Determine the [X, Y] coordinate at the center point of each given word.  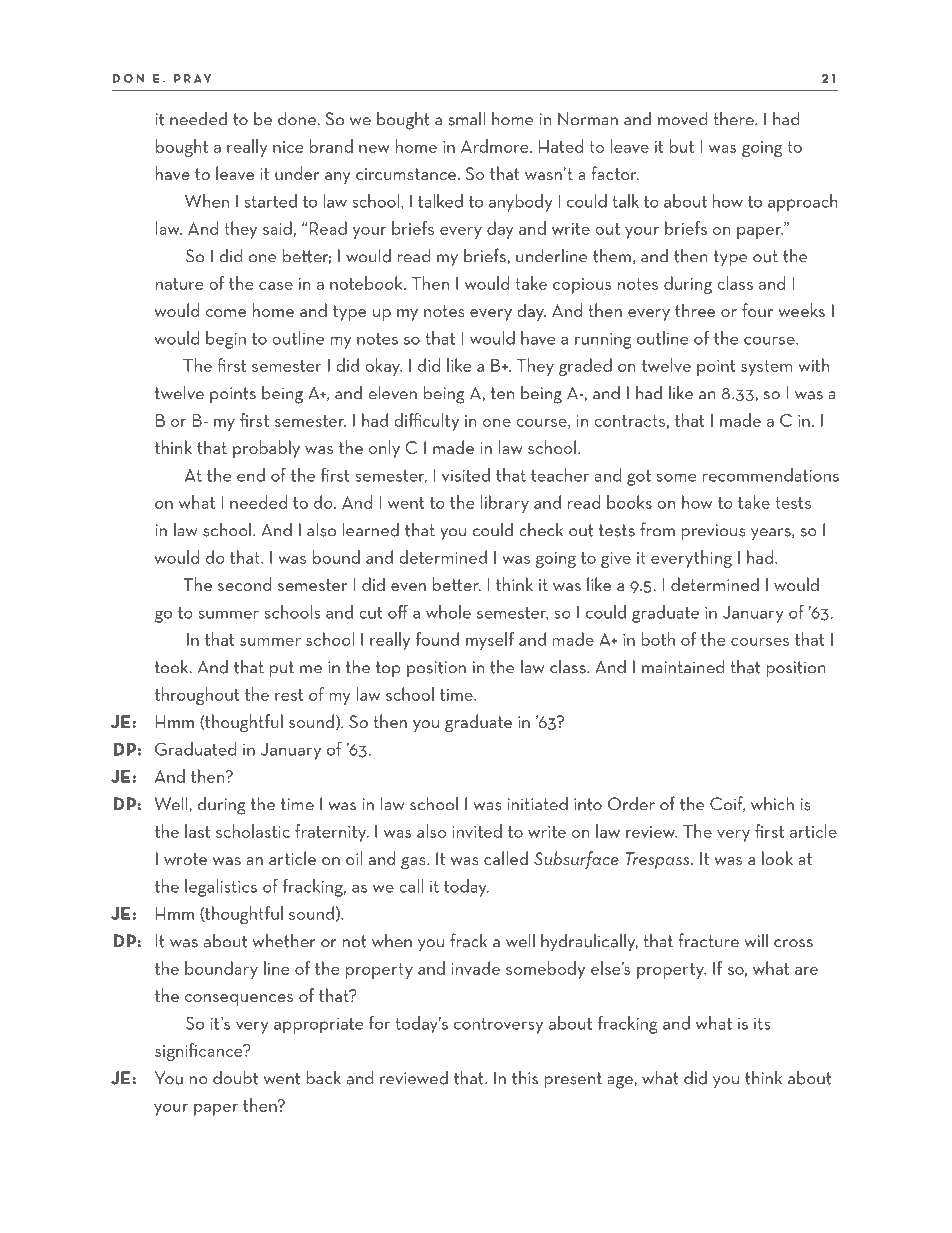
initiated [537, 803]
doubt [235, 1077]
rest [289, 695]
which [772, 803]
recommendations [771, 475]
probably [266, 449]
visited [466, 475]
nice [288, 147]
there [734, 118]
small [466, 118]
